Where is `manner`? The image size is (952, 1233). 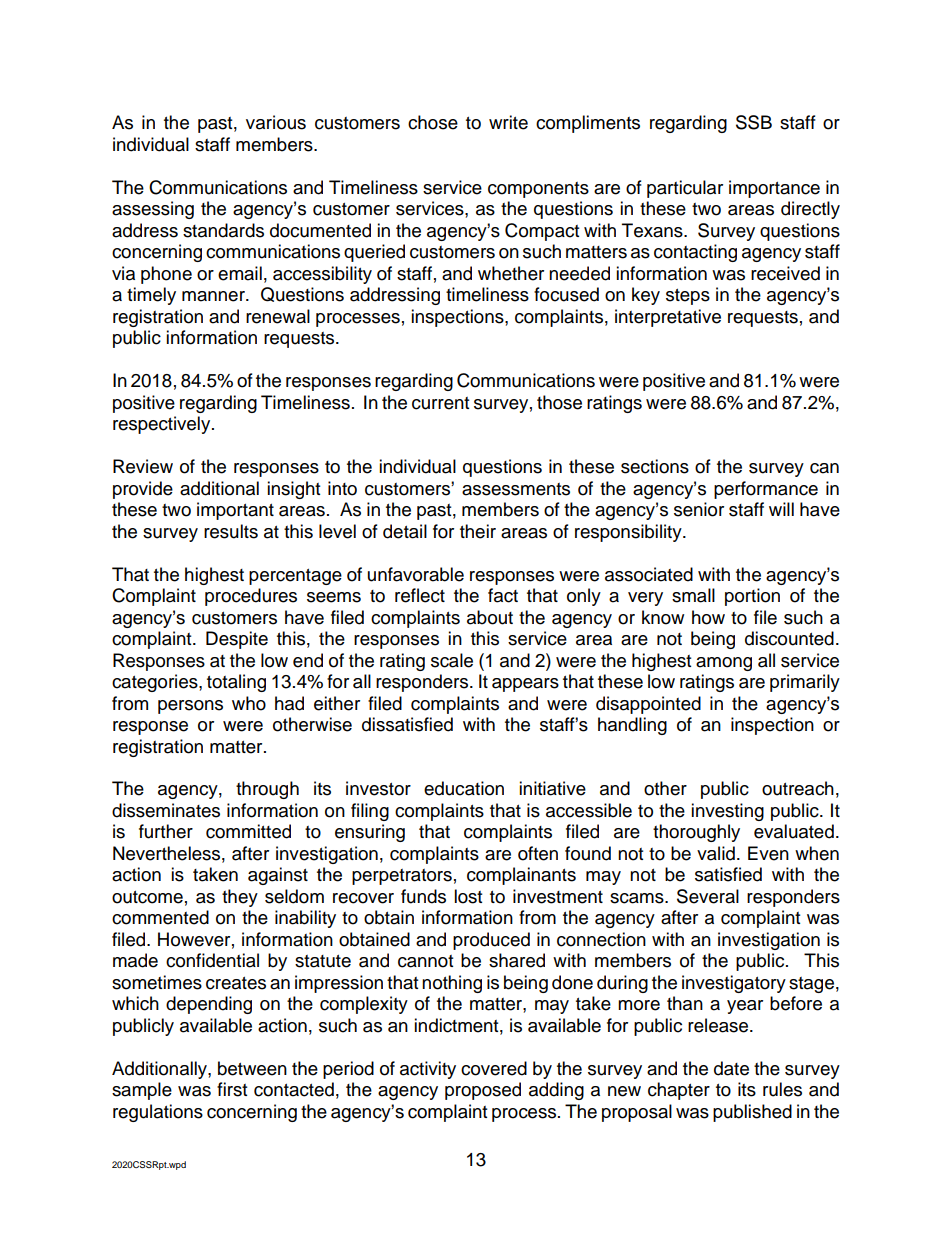
manner is located at coordinates (214, 296).
